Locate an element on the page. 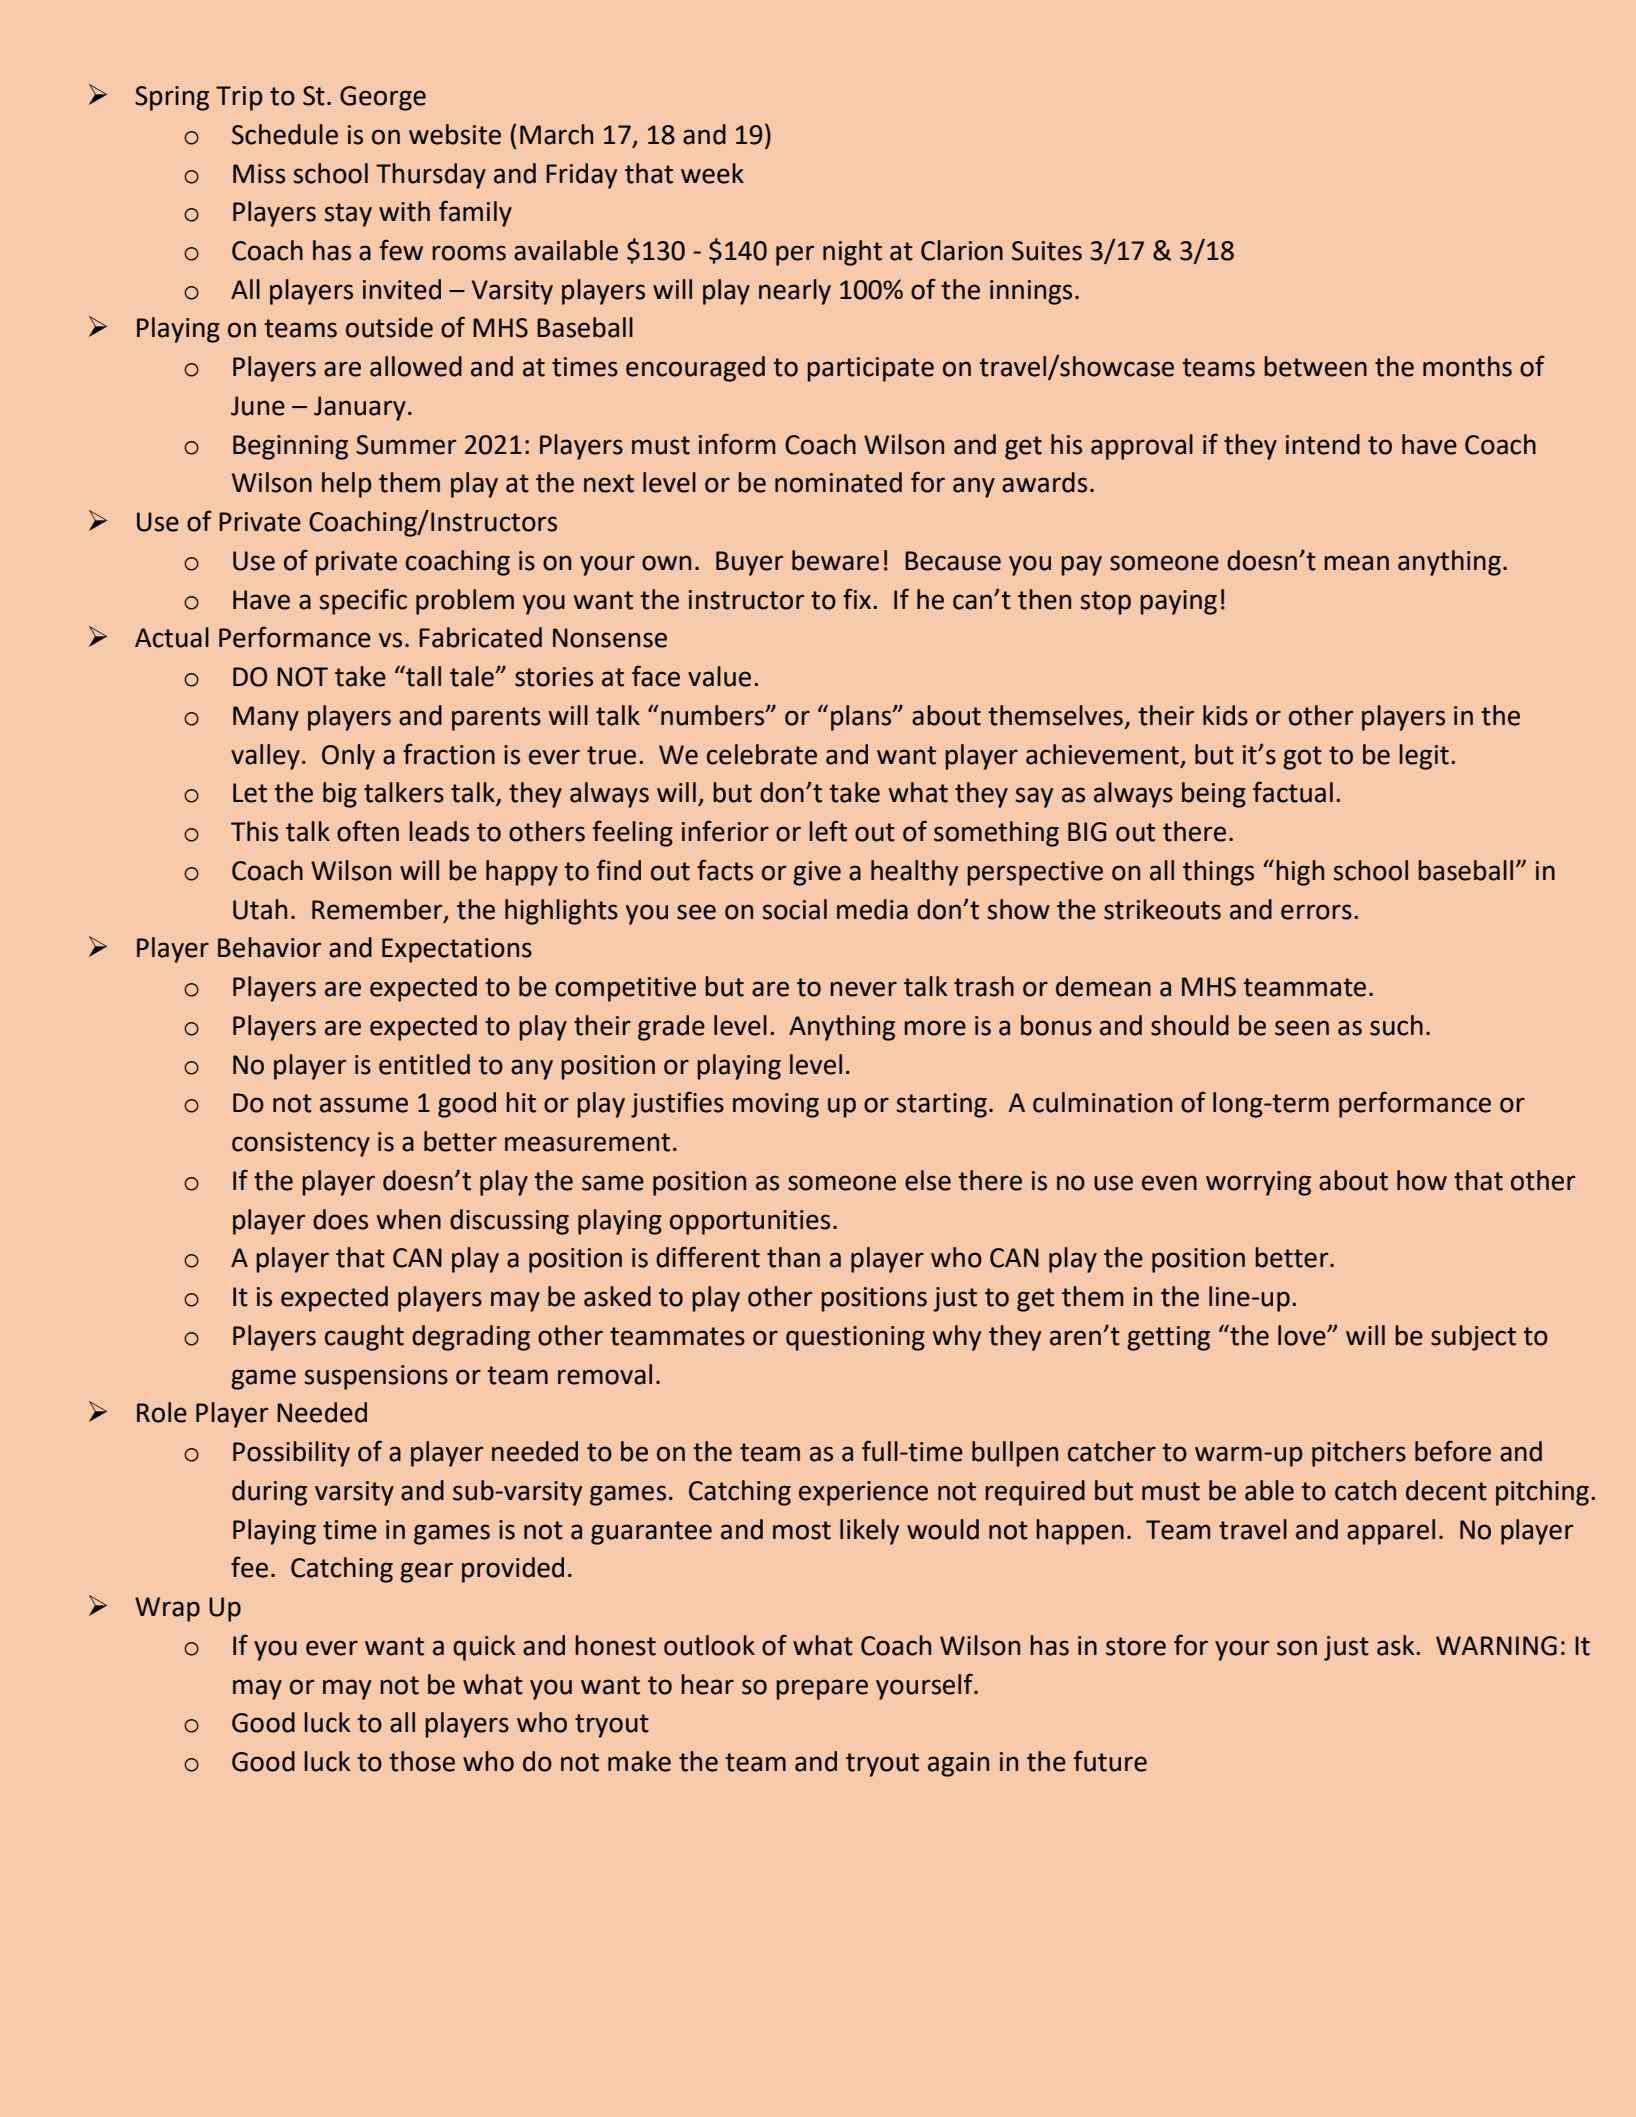 Image resolution: width=1636 pixels, height=2117 pixels. errors is located at coordinates (1316, 912).
